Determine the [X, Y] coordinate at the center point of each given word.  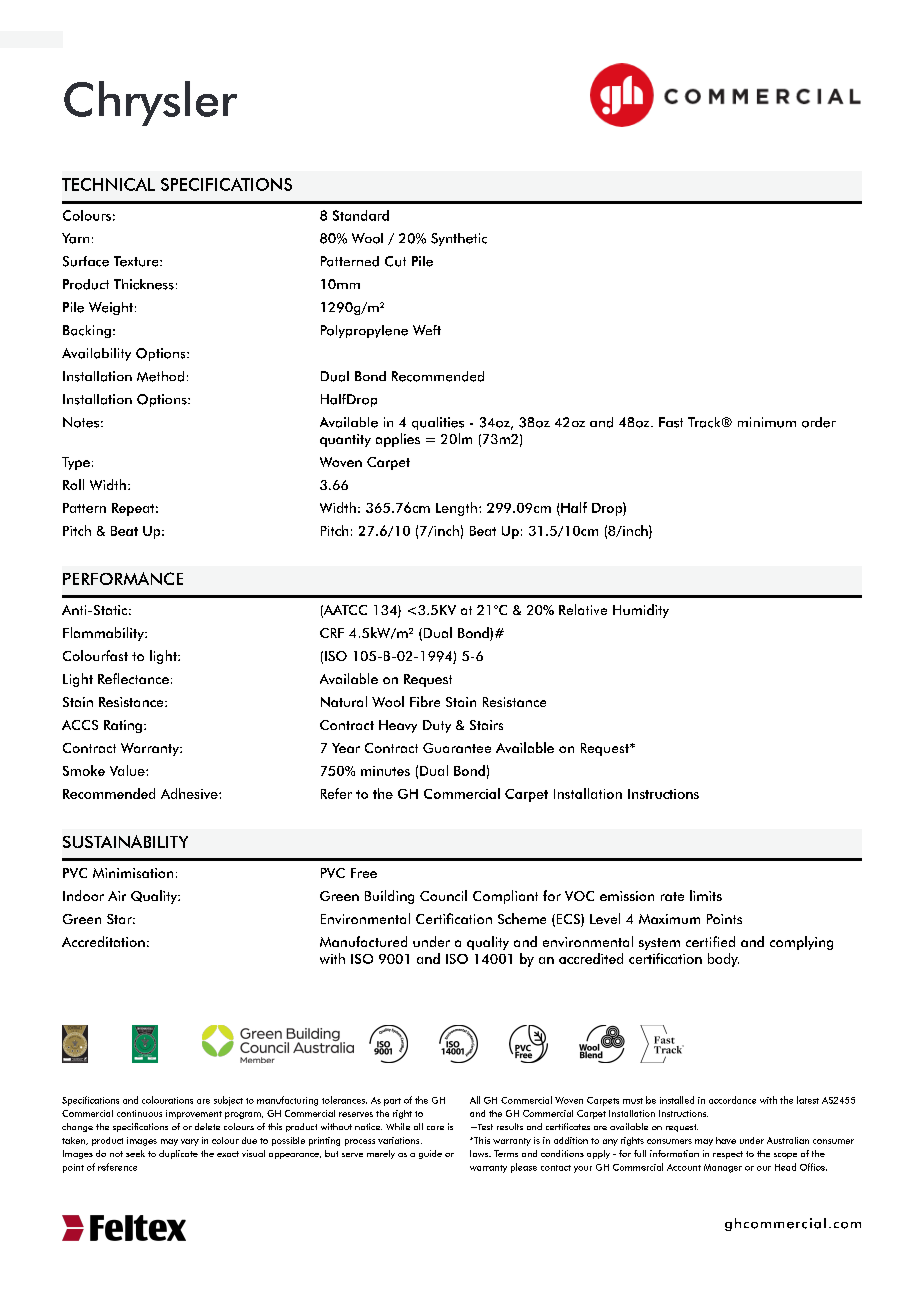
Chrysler [150, 103]
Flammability [104, 634]
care [435, 1128]
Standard [361, 215]
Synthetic [459, 239]
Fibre [425, 701]
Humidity [641, 611]
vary [190, 1142]
